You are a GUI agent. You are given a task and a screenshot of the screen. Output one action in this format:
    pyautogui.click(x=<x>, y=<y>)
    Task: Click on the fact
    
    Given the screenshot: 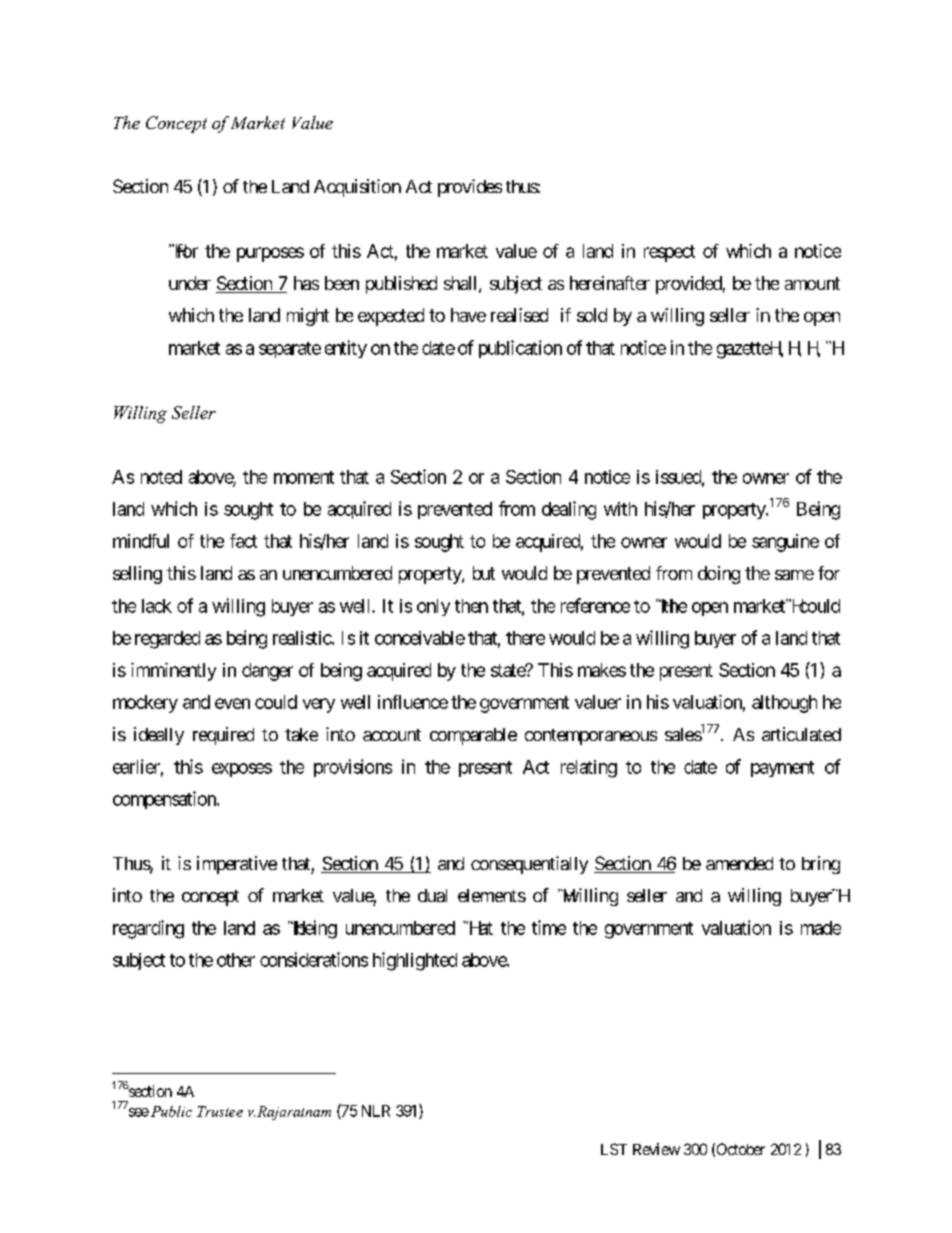 What is the action you would take?
    pyautogui.click(x=243, y=541)
